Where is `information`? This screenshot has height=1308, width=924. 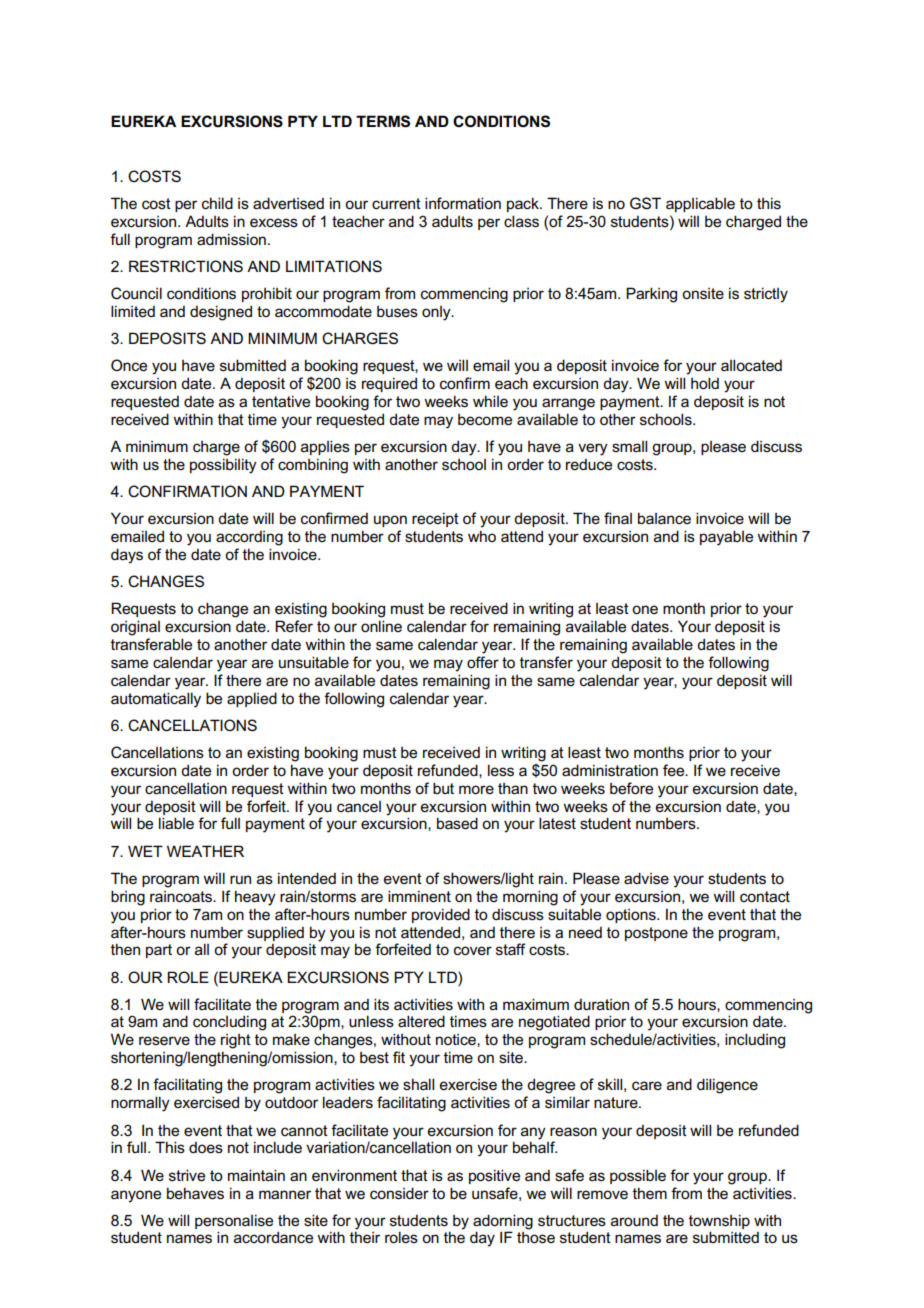 information is located at coordinates (463, 203).
